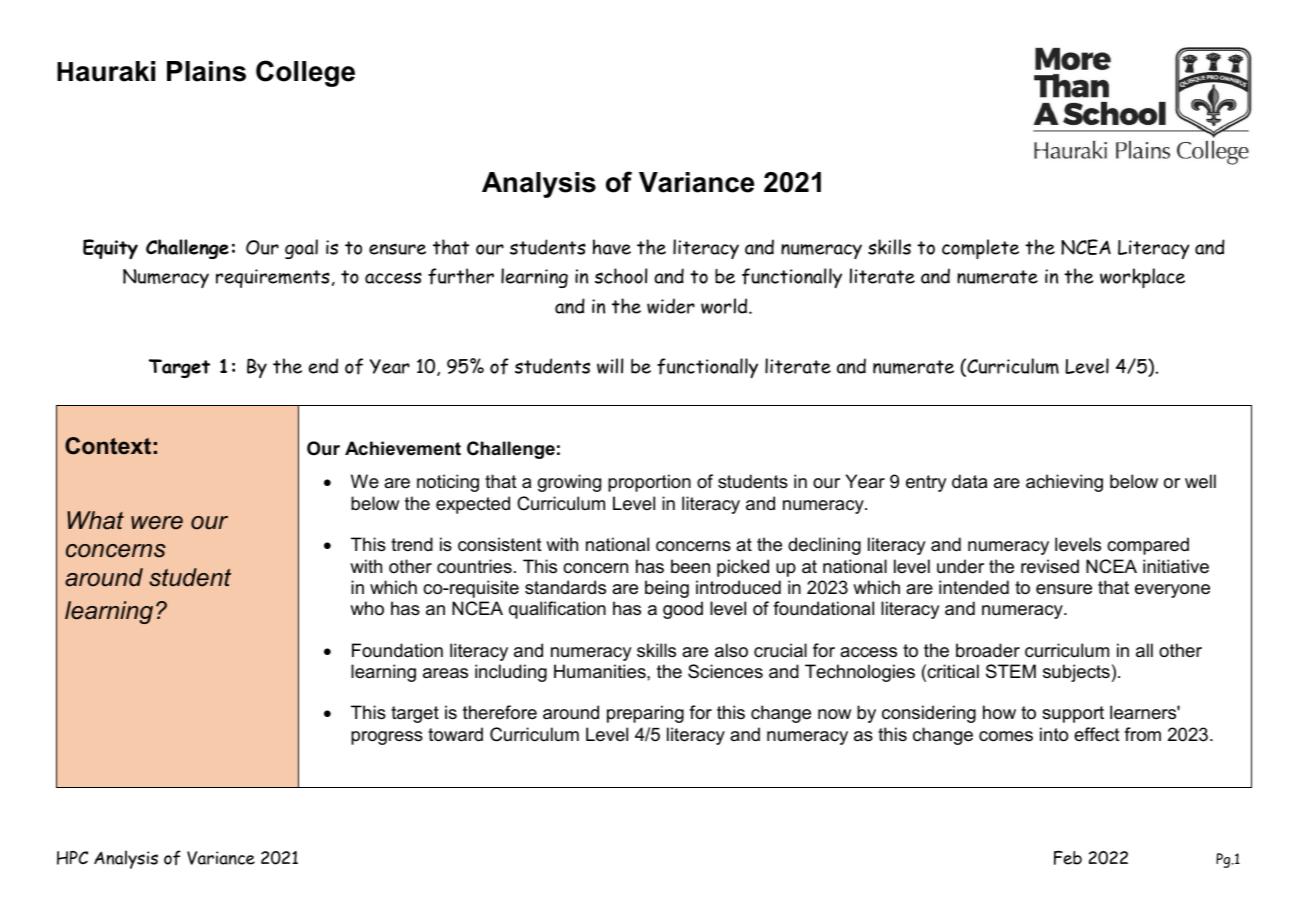 This page has width=1308, height=924. I want to click on complete, so click(980, 249).
